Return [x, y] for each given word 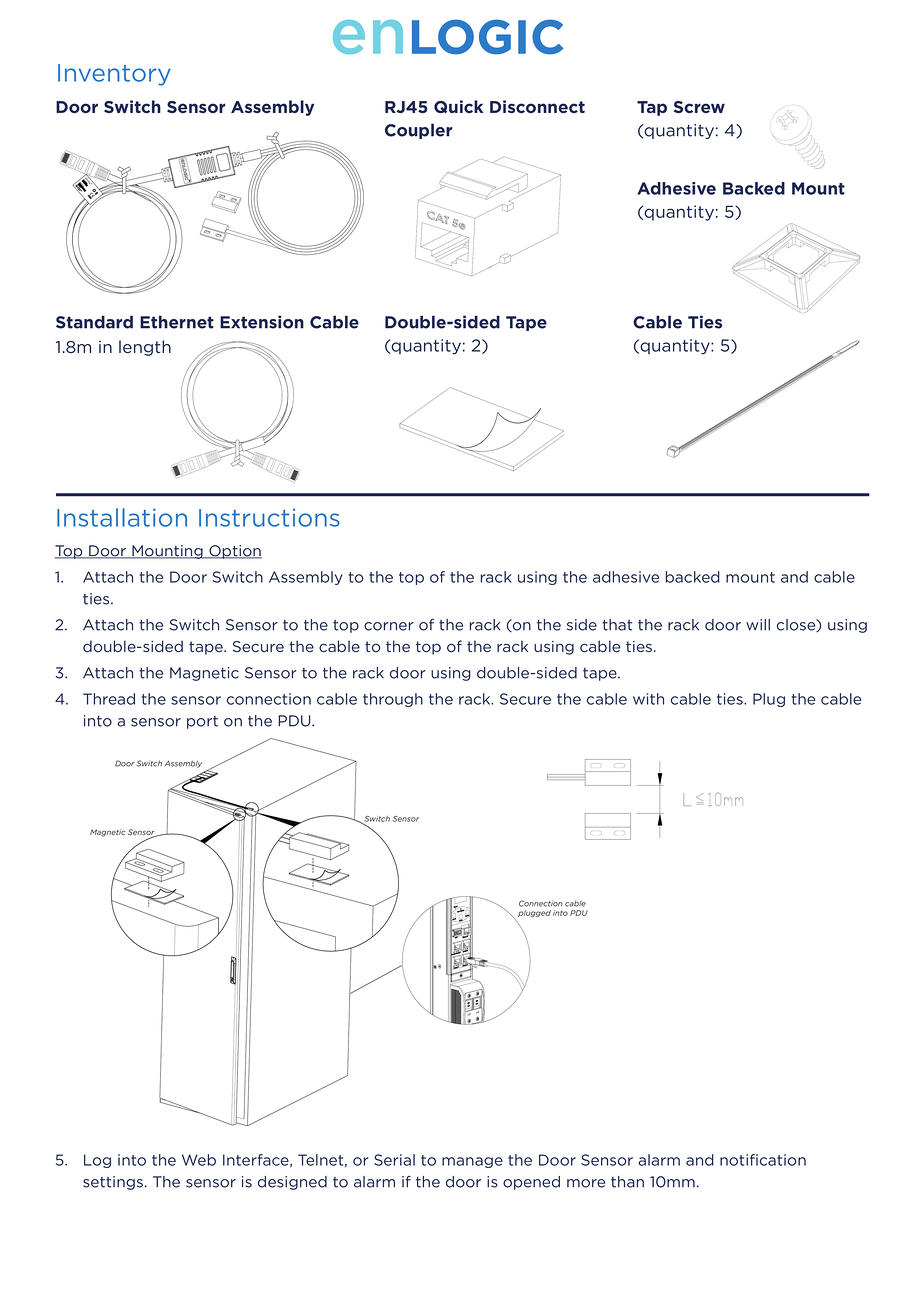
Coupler [418, 131]
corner [389, 626]
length [145, 348]
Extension [262, 322]
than [627, 1182]
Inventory [114, 75]
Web [199, 1160]
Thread [109, 699]
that [617, 625]
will [758, 625]
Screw [699, 107]
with [648, 699]
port [202, 722]
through [393, 700]
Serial [394, 1160]
